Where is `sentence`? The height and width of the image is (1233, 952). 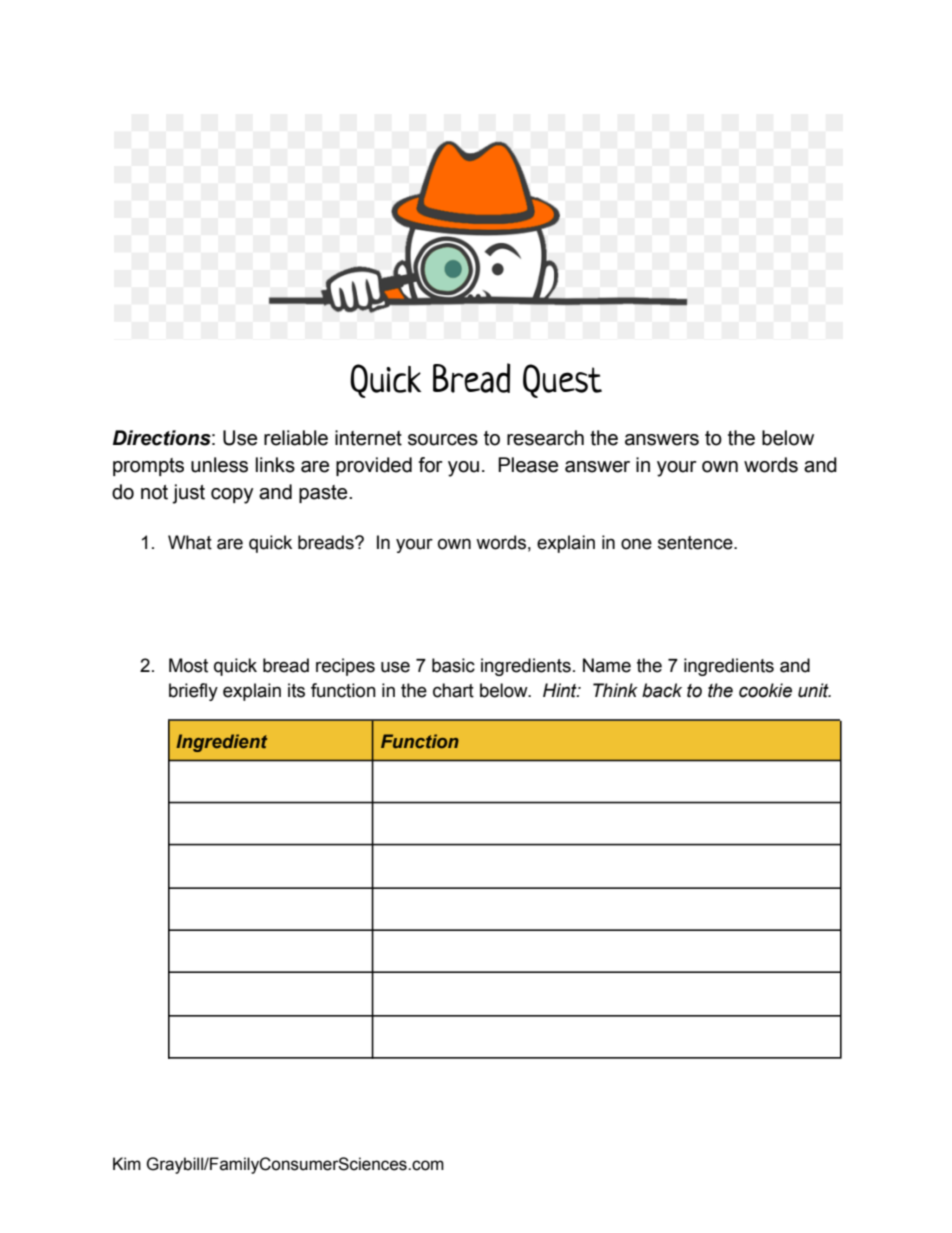
sentence is located at coordinates (696, 543).
